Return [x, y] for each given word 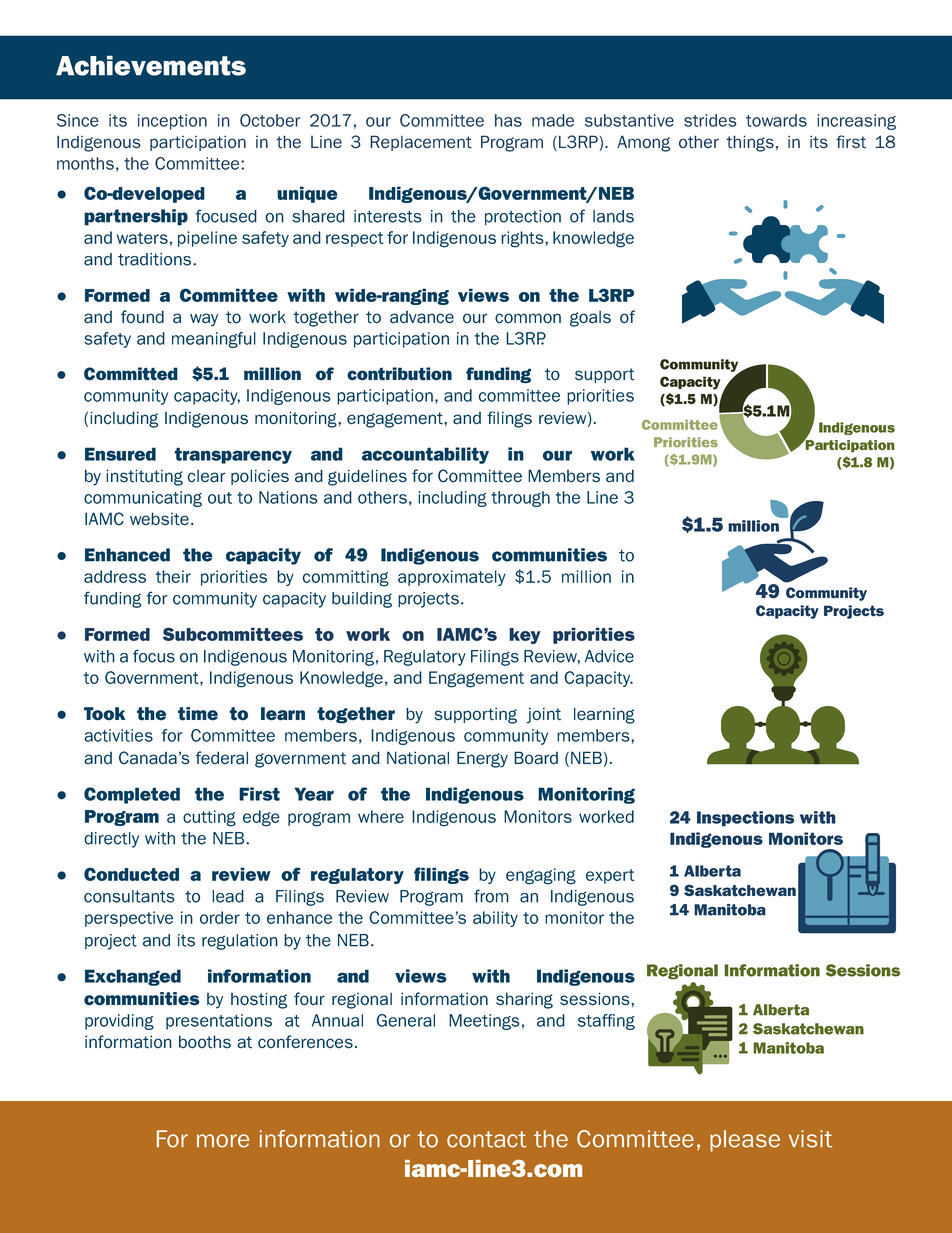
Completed [132, 795]
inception [172, 122]
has [508, 120]
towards [776, 120]
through [520, 499]
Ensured [120, 454]
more [223, 1141]
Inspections [745, 819]
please [745, 1141]
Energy [482, 759]
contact [486, 1139]
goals [590, 319]
